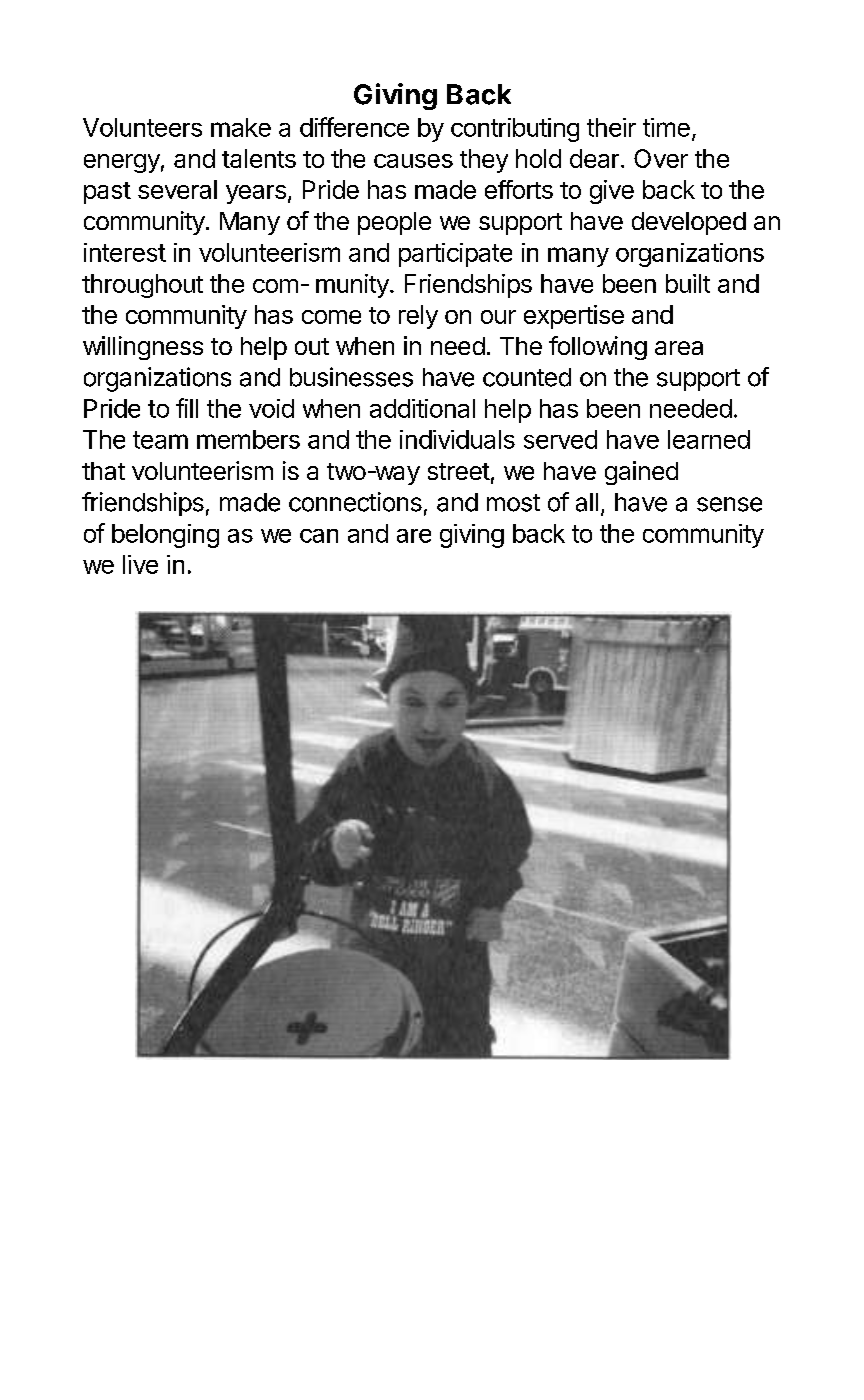 The height and width of the screenshot is (1400, 864). Describe the element at coordinates (142, 127) in the screenshot. I see `Volunteers` at that location.
